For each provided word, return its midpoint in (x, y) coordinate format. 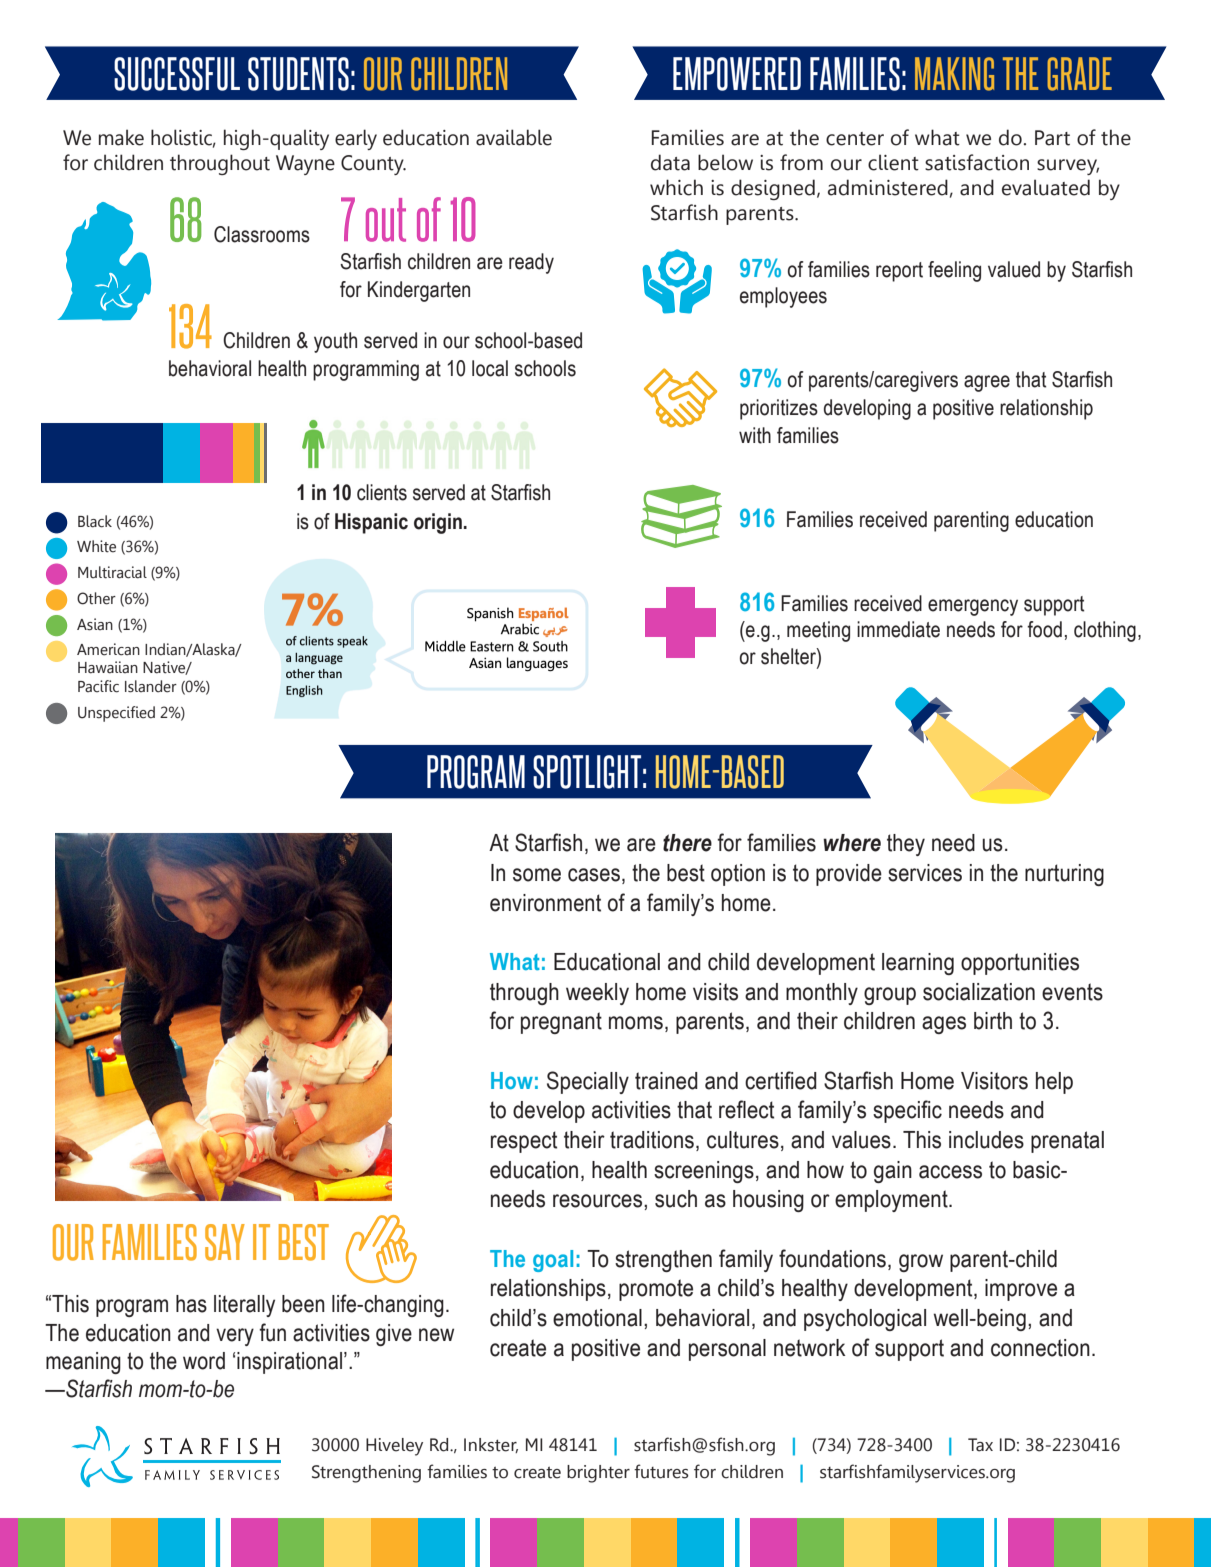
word (204, 1361)
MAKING (954, 74)
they (906, 845)
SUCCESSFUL (177, 74)
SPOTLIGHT (587, 772)
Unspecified (116, 714)
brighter (598, 1474)
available (514, 137)
